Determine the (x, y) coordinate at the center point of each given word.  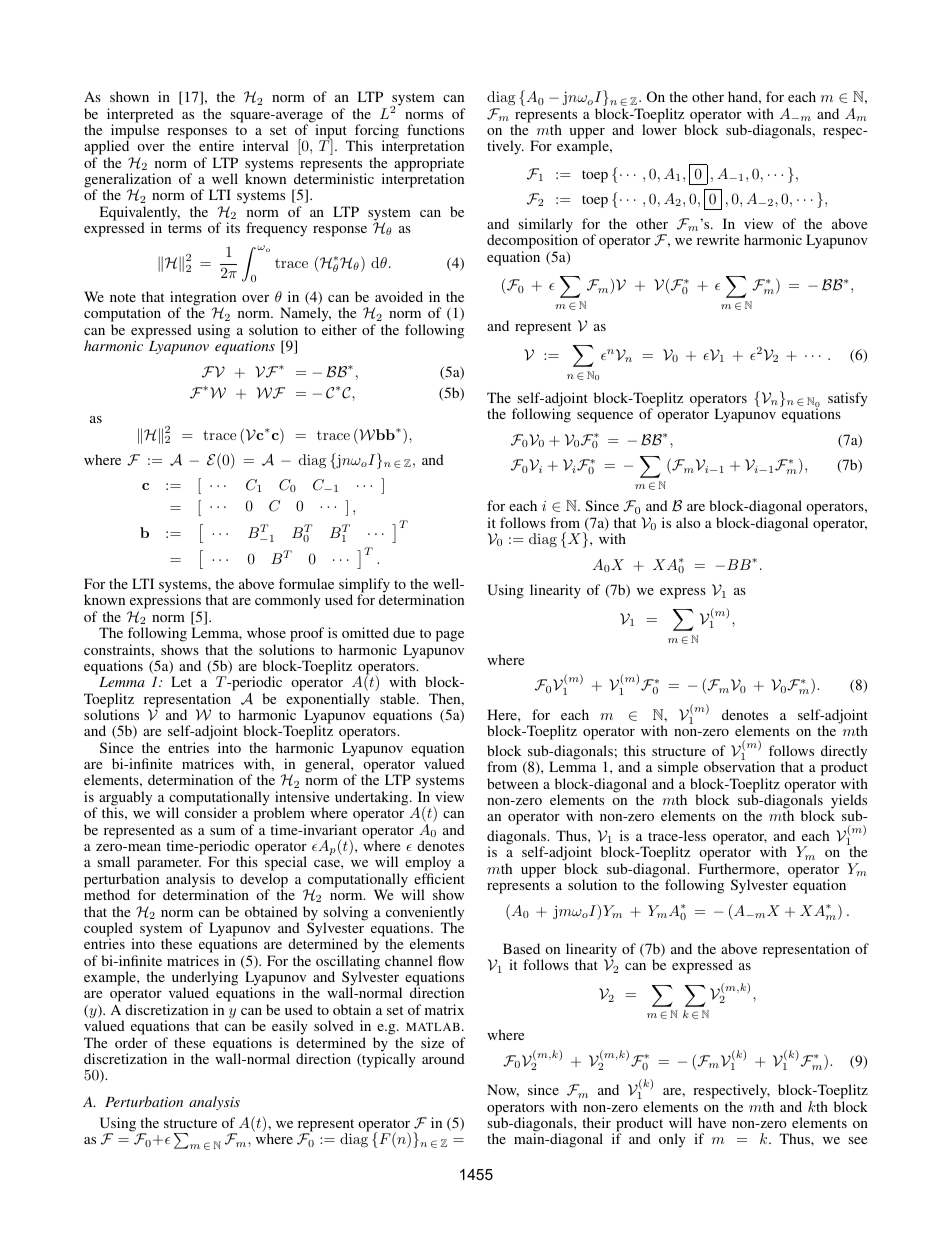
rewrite (718, 239)
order (131, 1042)
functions (435, 129)
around (443, 1058)
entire (216, 145)
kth (818, 1106)
